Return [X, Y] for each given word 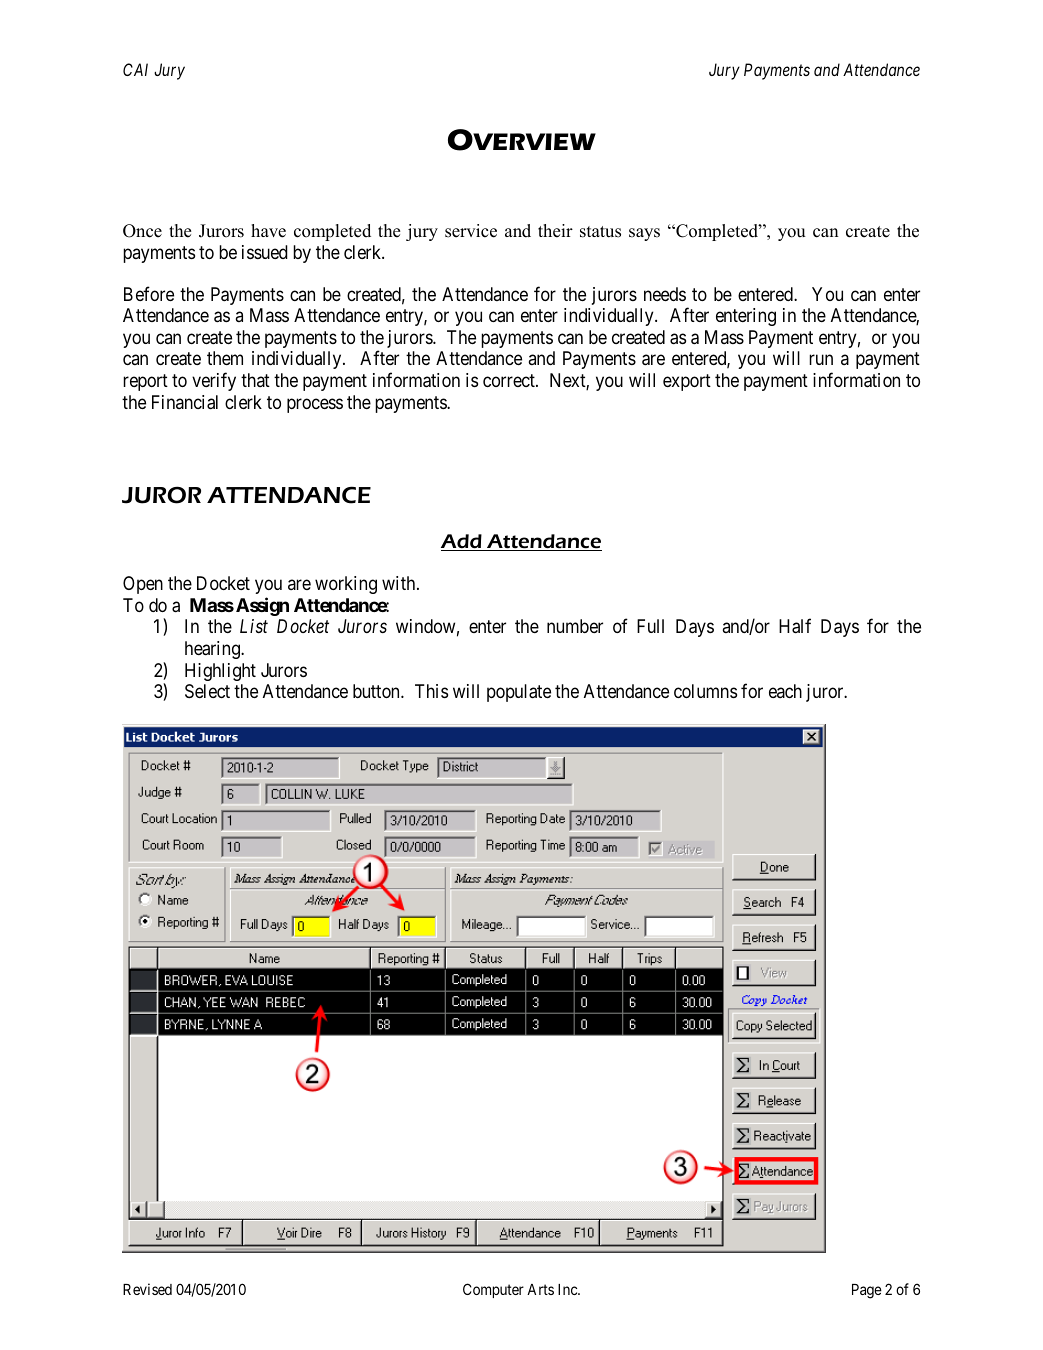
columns [705, 691]
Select [207, 691]
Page [867, 1291]
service [471, 231]
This [431, 691]
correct [510, 380]
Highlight [220, 672]
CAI [135, 69]
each [785, 691]
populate [519, 693]
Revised [147, 1289]
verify [214, 381]
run [821, 360]
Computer [493, 1290]
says [644, 234]
